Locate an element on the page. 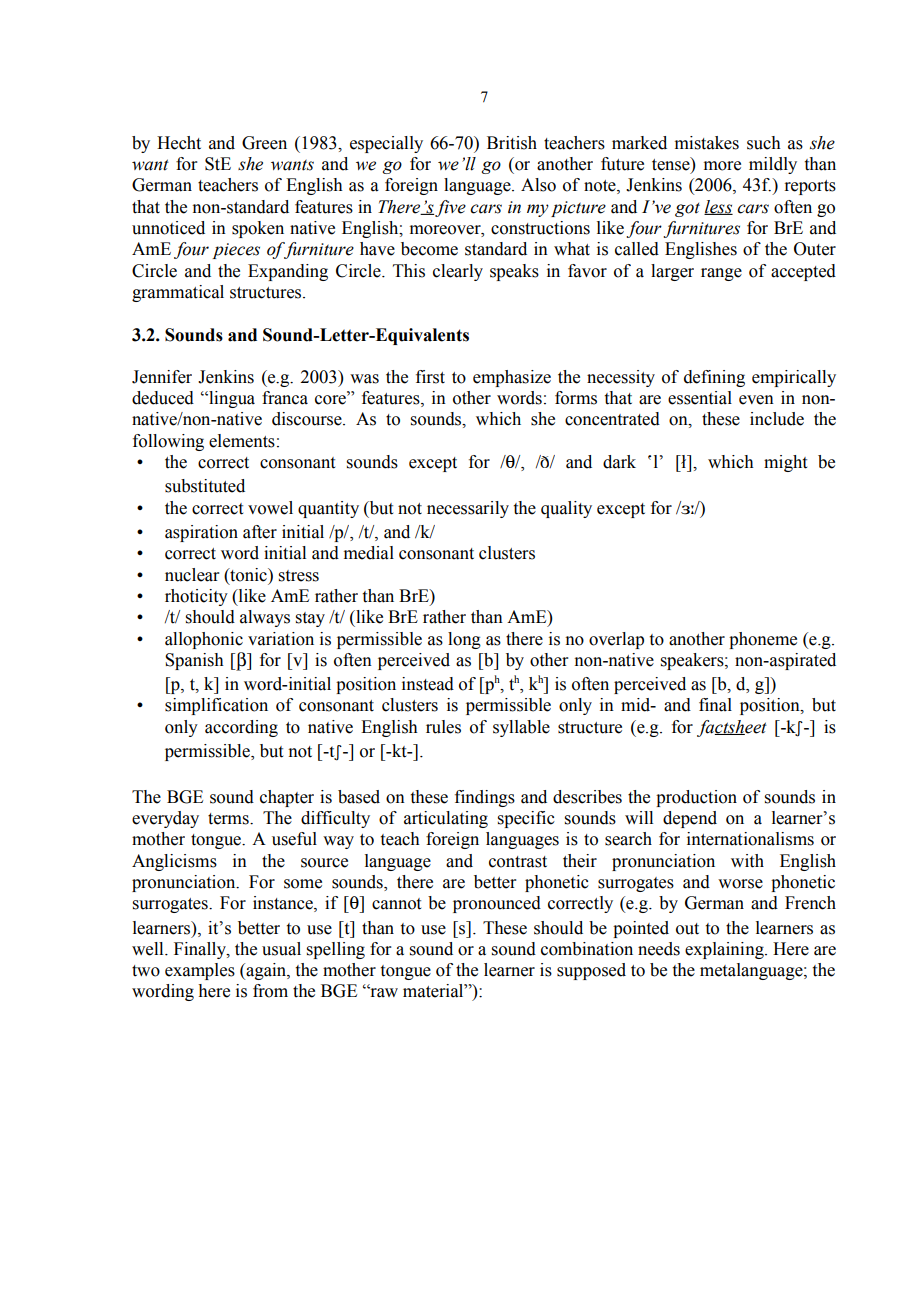  long is located at coordinates (464, 640).
